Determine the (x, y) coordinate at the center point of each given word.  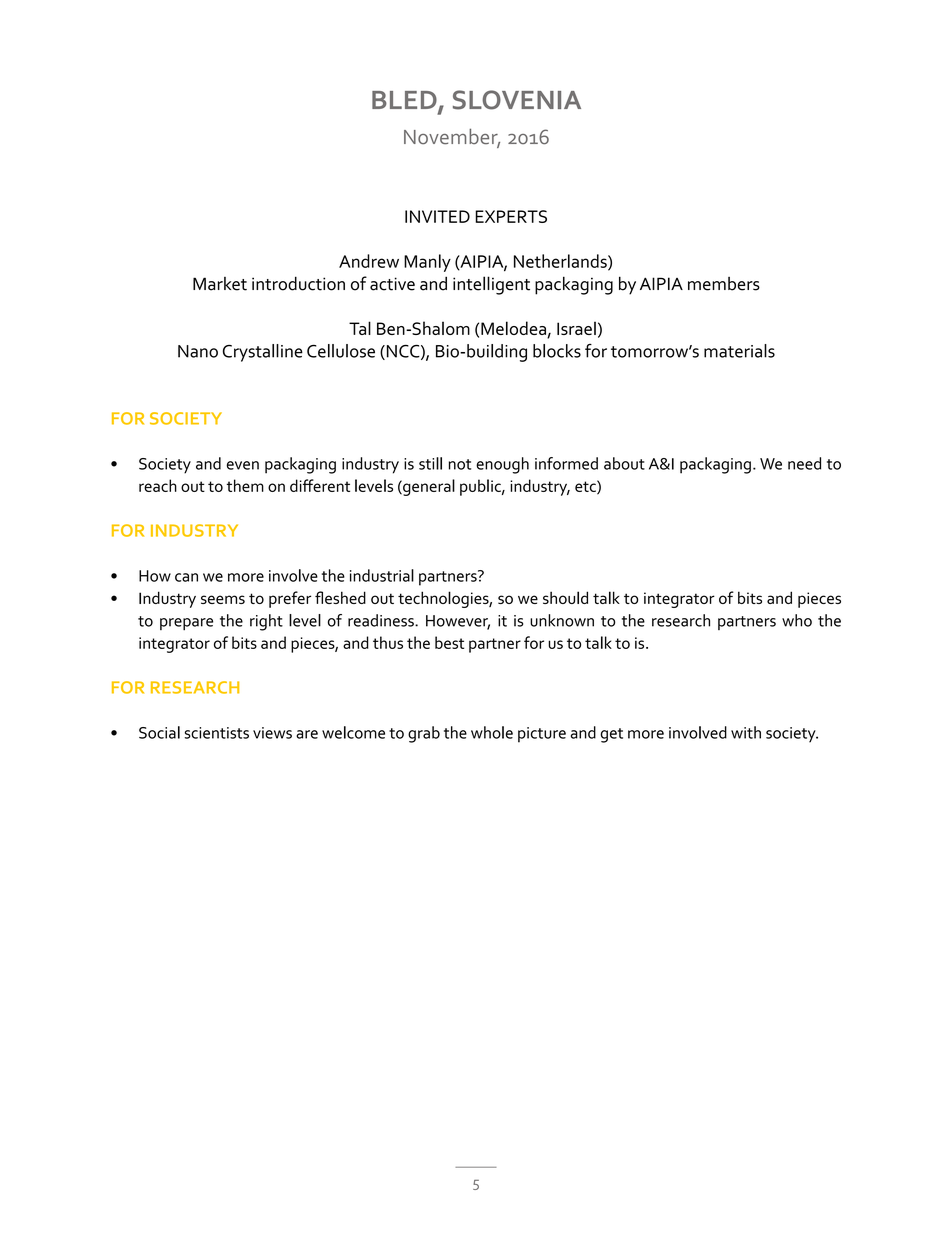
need (804, 463)
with (746, 732)
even (243, 465)
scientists (217, 733)
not (460, 464)
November (452, 137)
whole (492, 732)
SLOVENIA (517, 100)
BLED (405, 101)
